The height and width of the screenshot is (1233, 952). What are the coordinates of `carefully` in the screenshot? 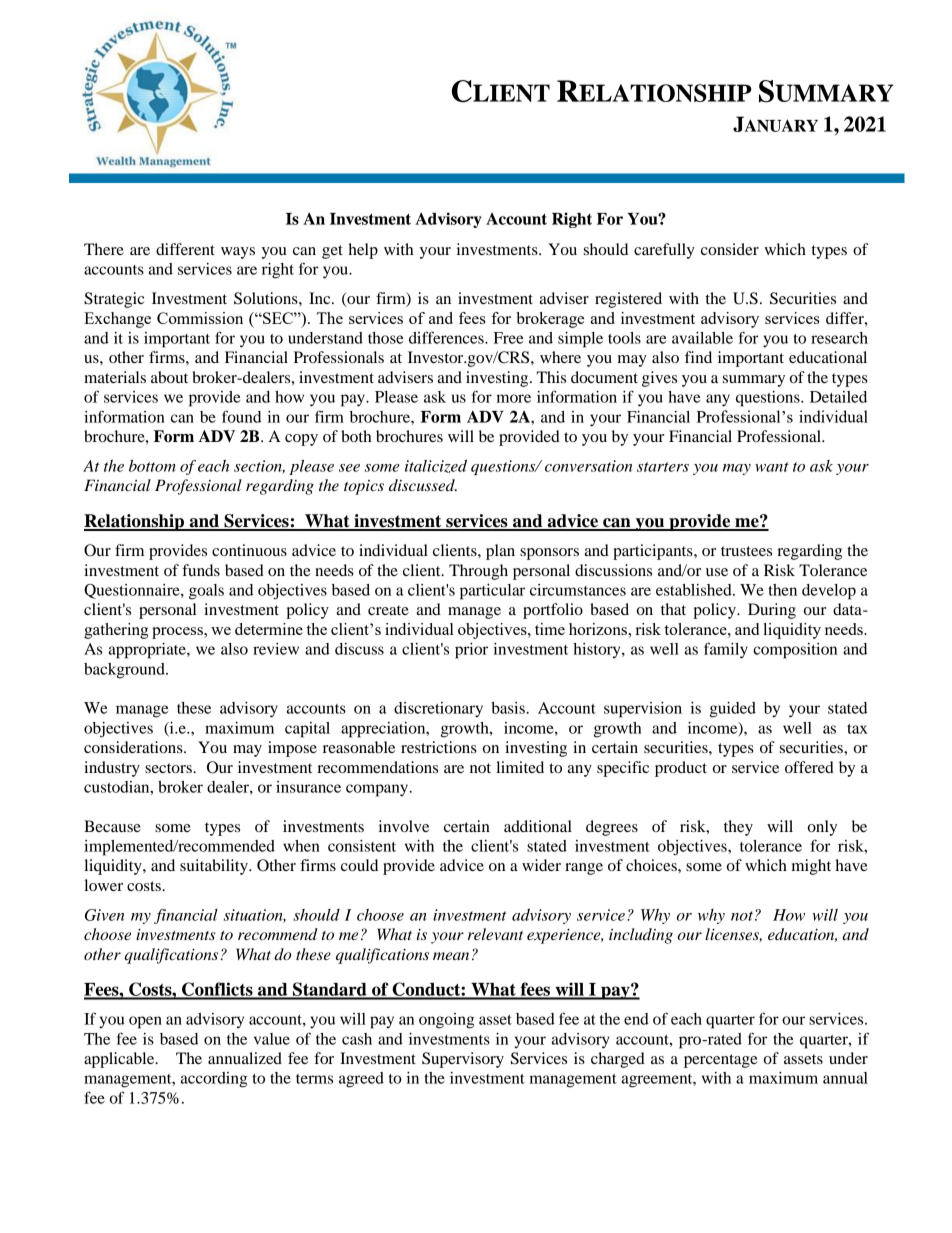 It's located at (664, 251).
